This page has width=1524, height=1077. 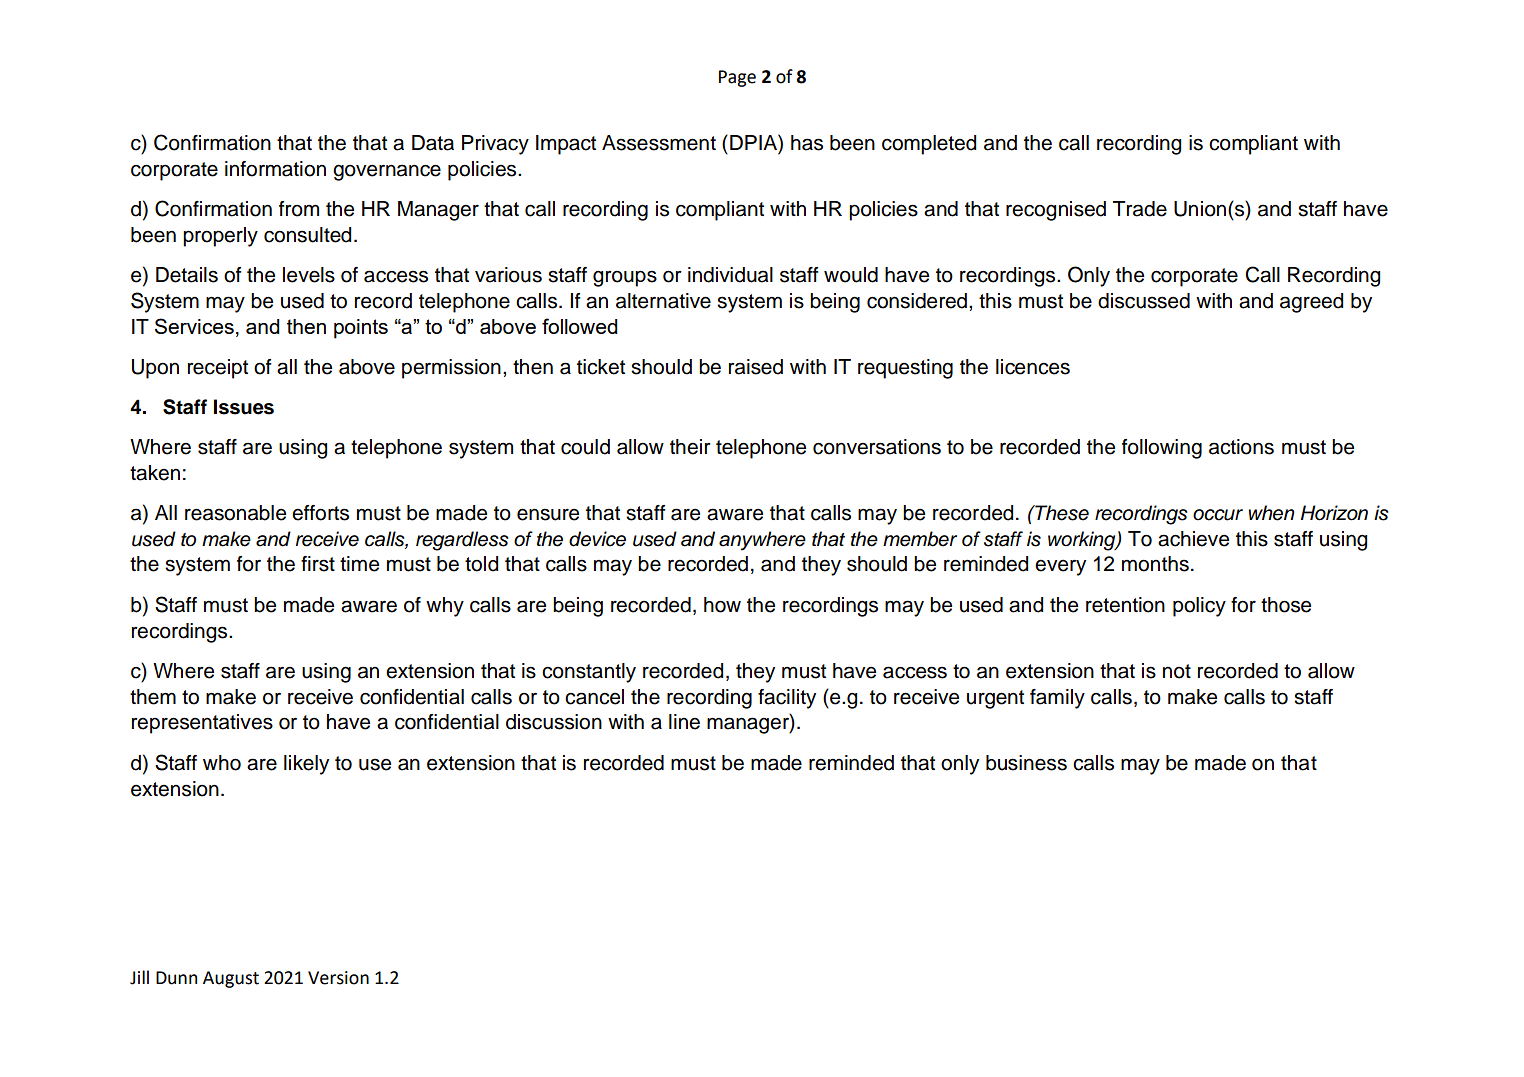 What do you see at coordinates (737, 78) in the page?
I see `Page` at bounding box center [737, 78].
